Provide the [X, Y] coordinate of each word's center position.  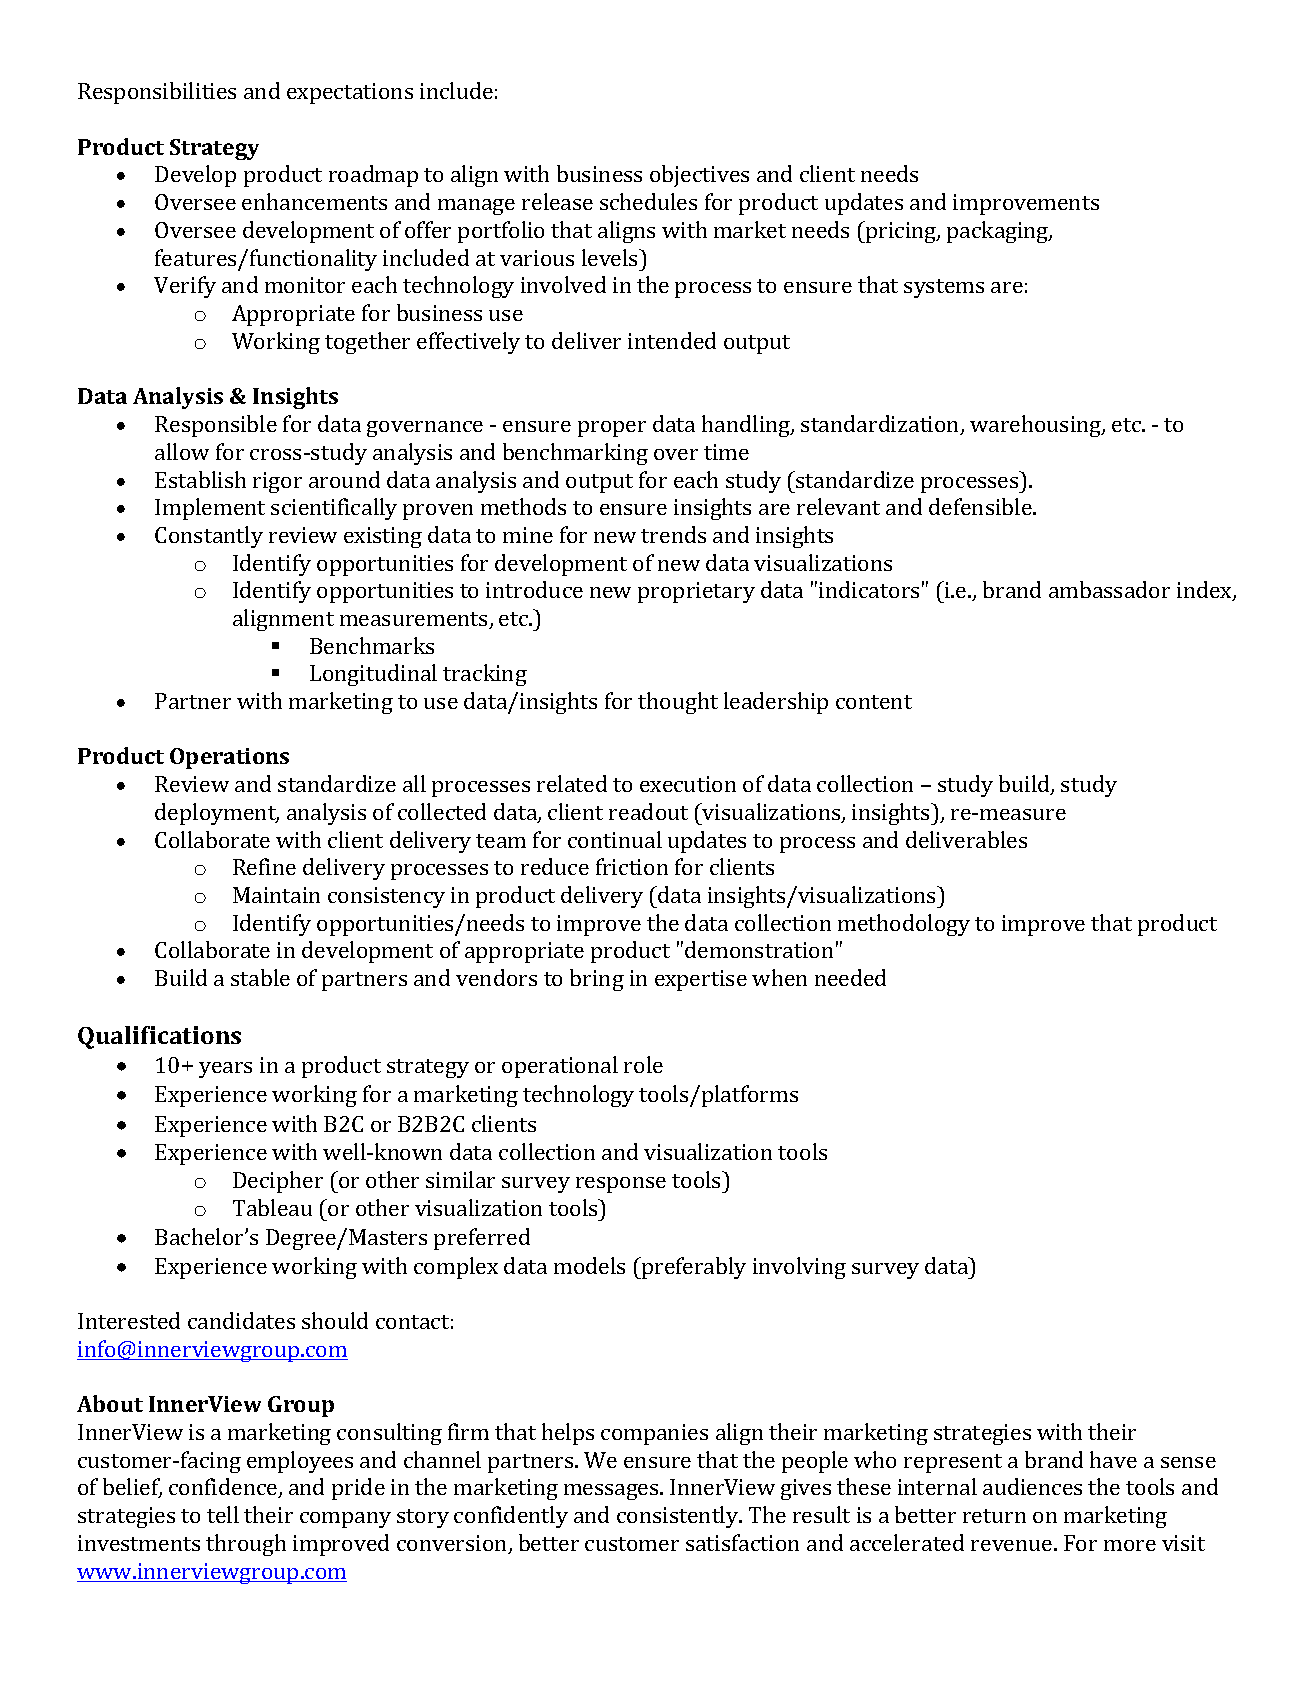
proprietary [696, 592]
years [225, 1070]
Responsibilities [157, 93]
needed [850, 977]
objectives [699, 176]
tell [223, 1514]
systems [944, 288]
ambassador [1109, 589]
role [643, 1064]
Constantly [209, 537]
